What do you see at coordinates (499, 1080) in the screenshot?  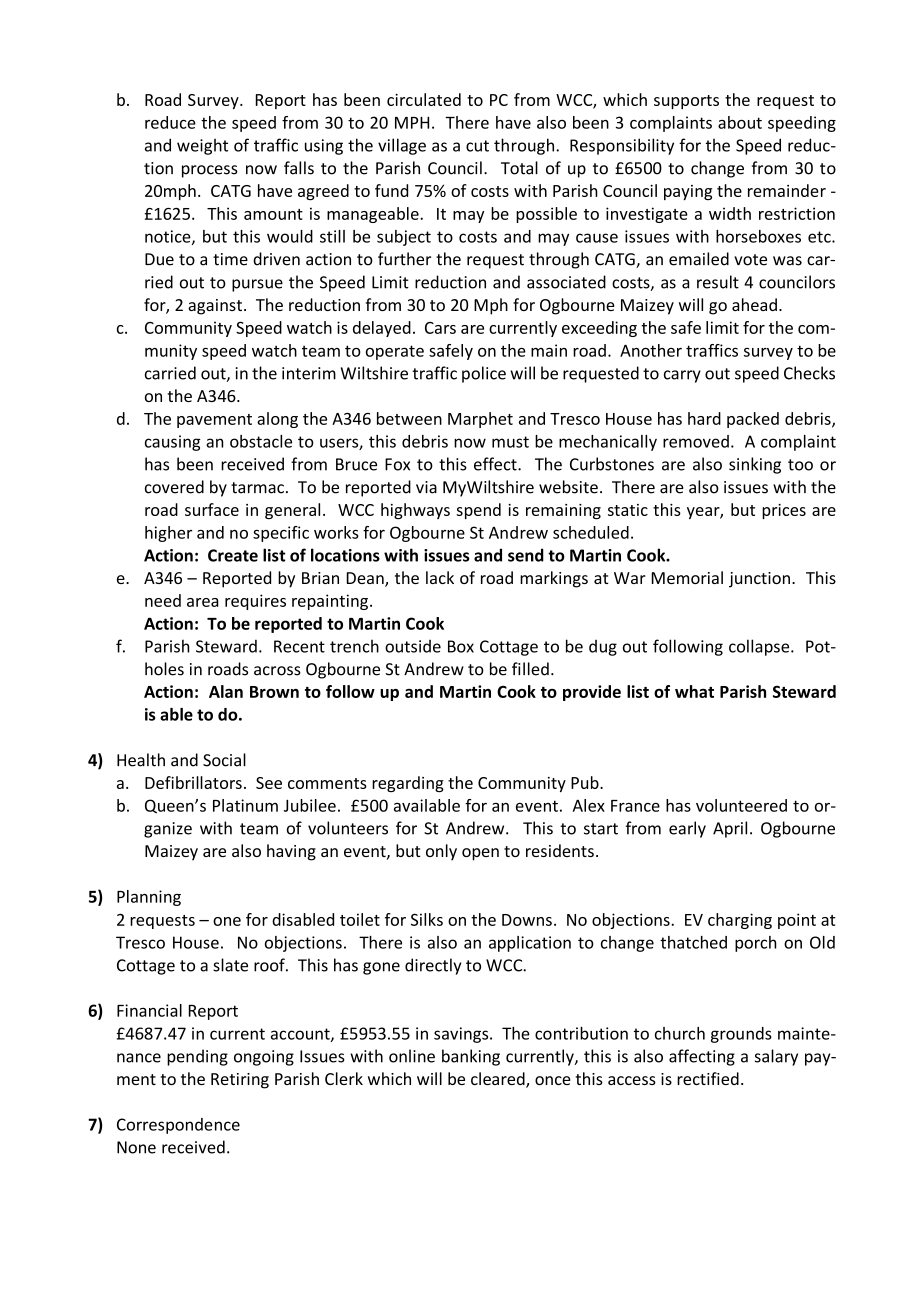 I see `cleared` at bounding box center [499, 1080].
